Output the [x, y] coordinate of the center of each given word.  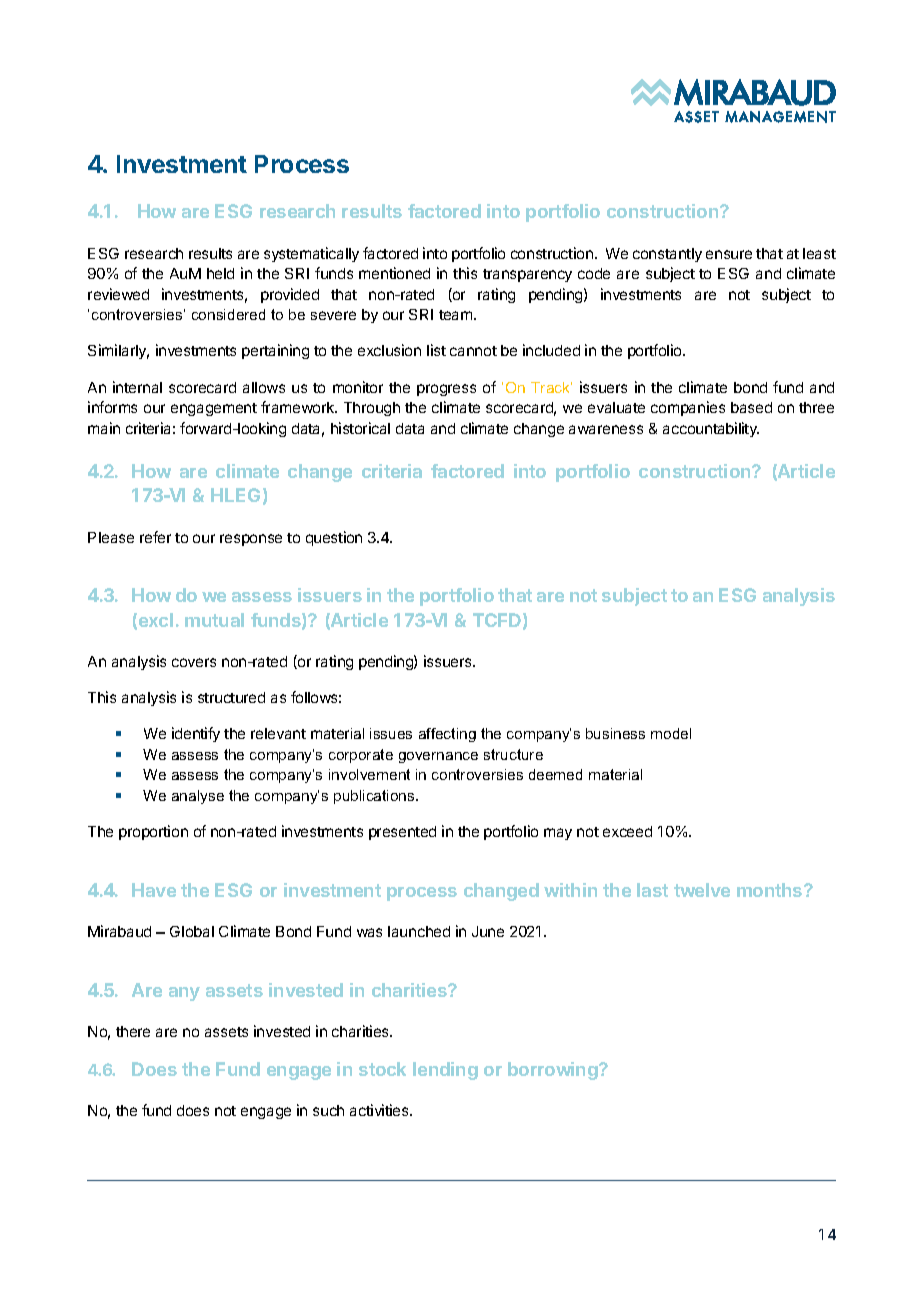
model [671, 733]
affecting [447, 735]
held [220, 273]
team [457, 315]
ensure [729, 254]
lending [445, 1071]
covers [194, 662]
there [133, 1031]
